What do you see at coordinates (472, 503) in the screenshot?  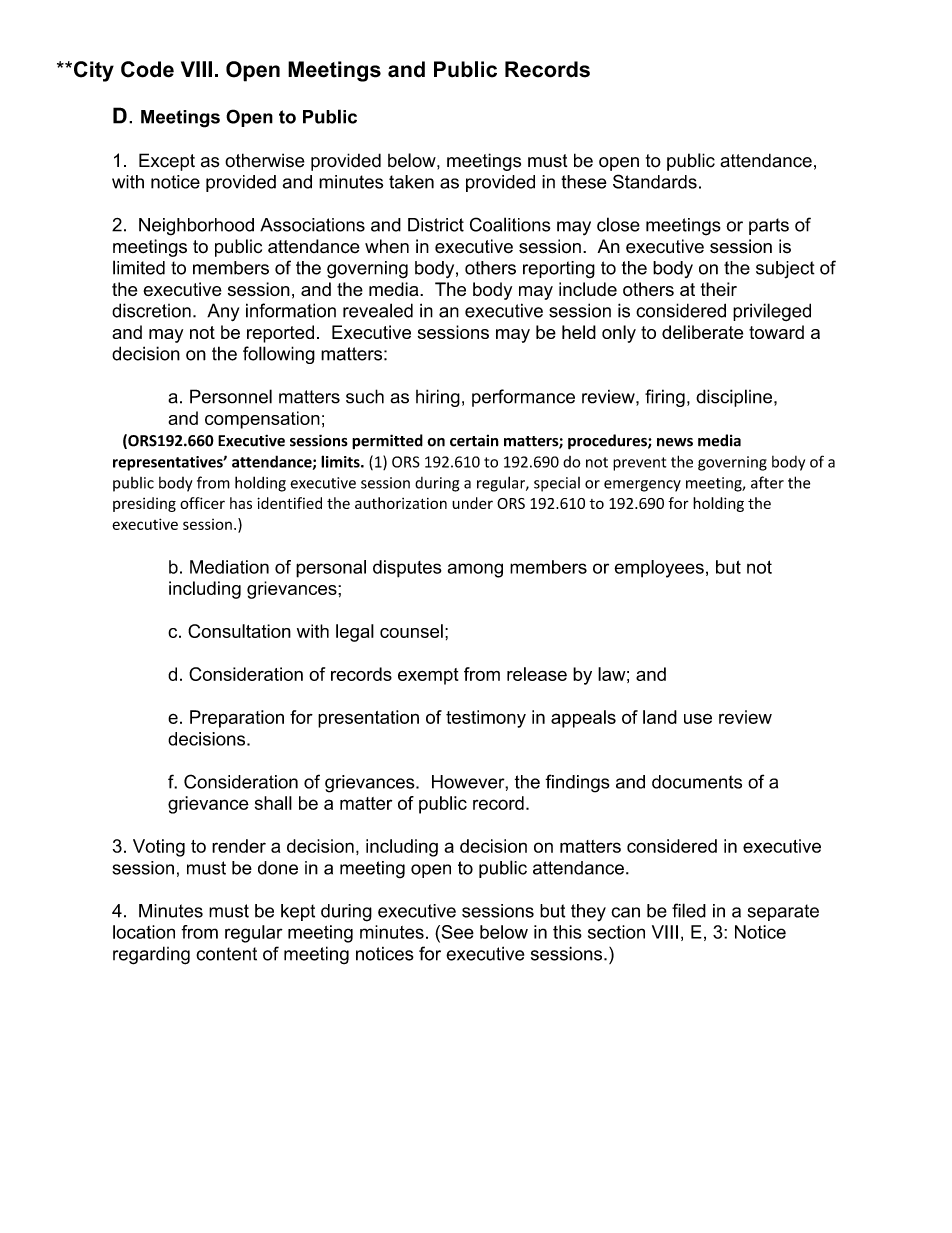 I see `under` at bounding box center [472, 503].
